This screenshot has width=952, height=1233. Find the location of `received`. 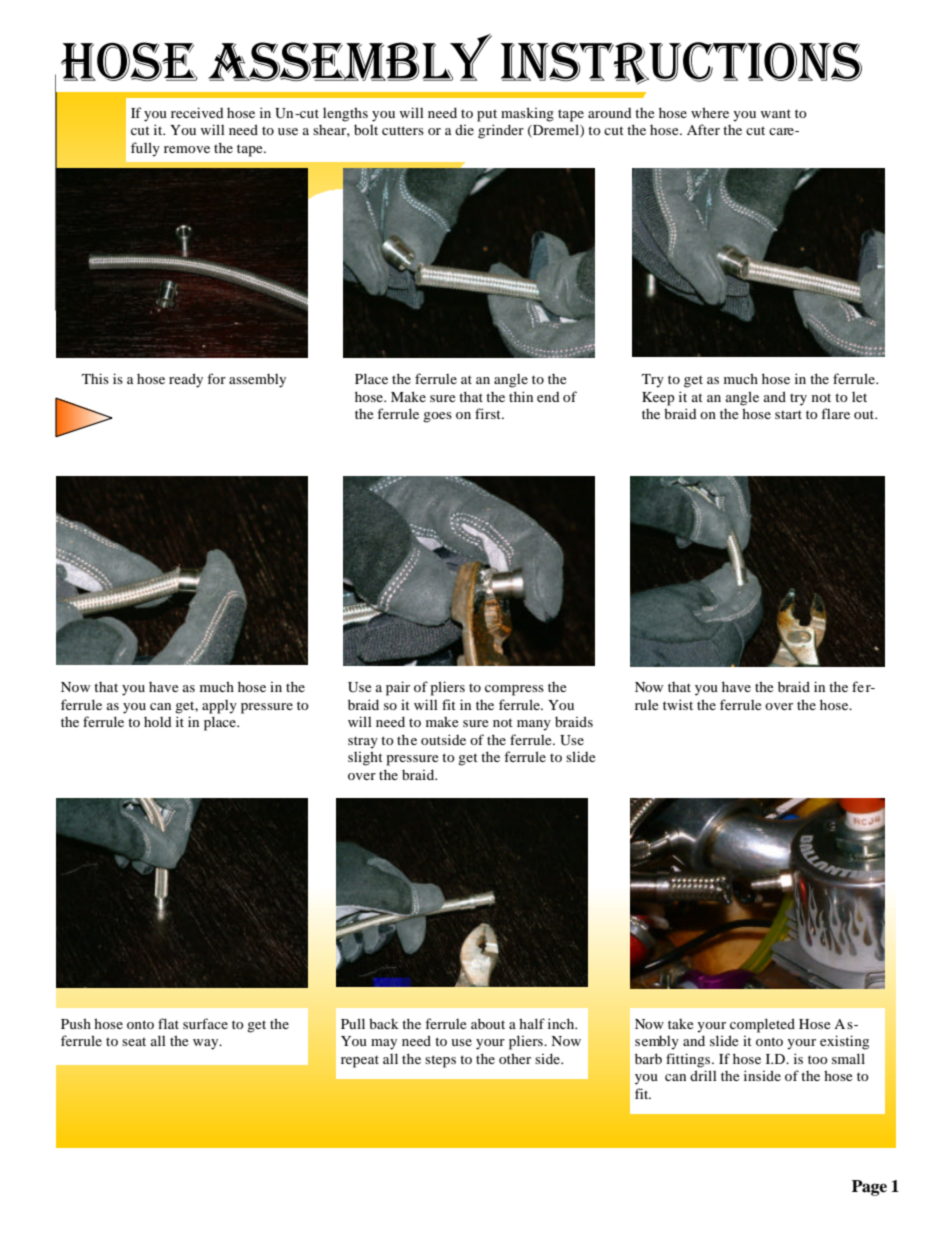

received is located at coordinates (197, 112).
